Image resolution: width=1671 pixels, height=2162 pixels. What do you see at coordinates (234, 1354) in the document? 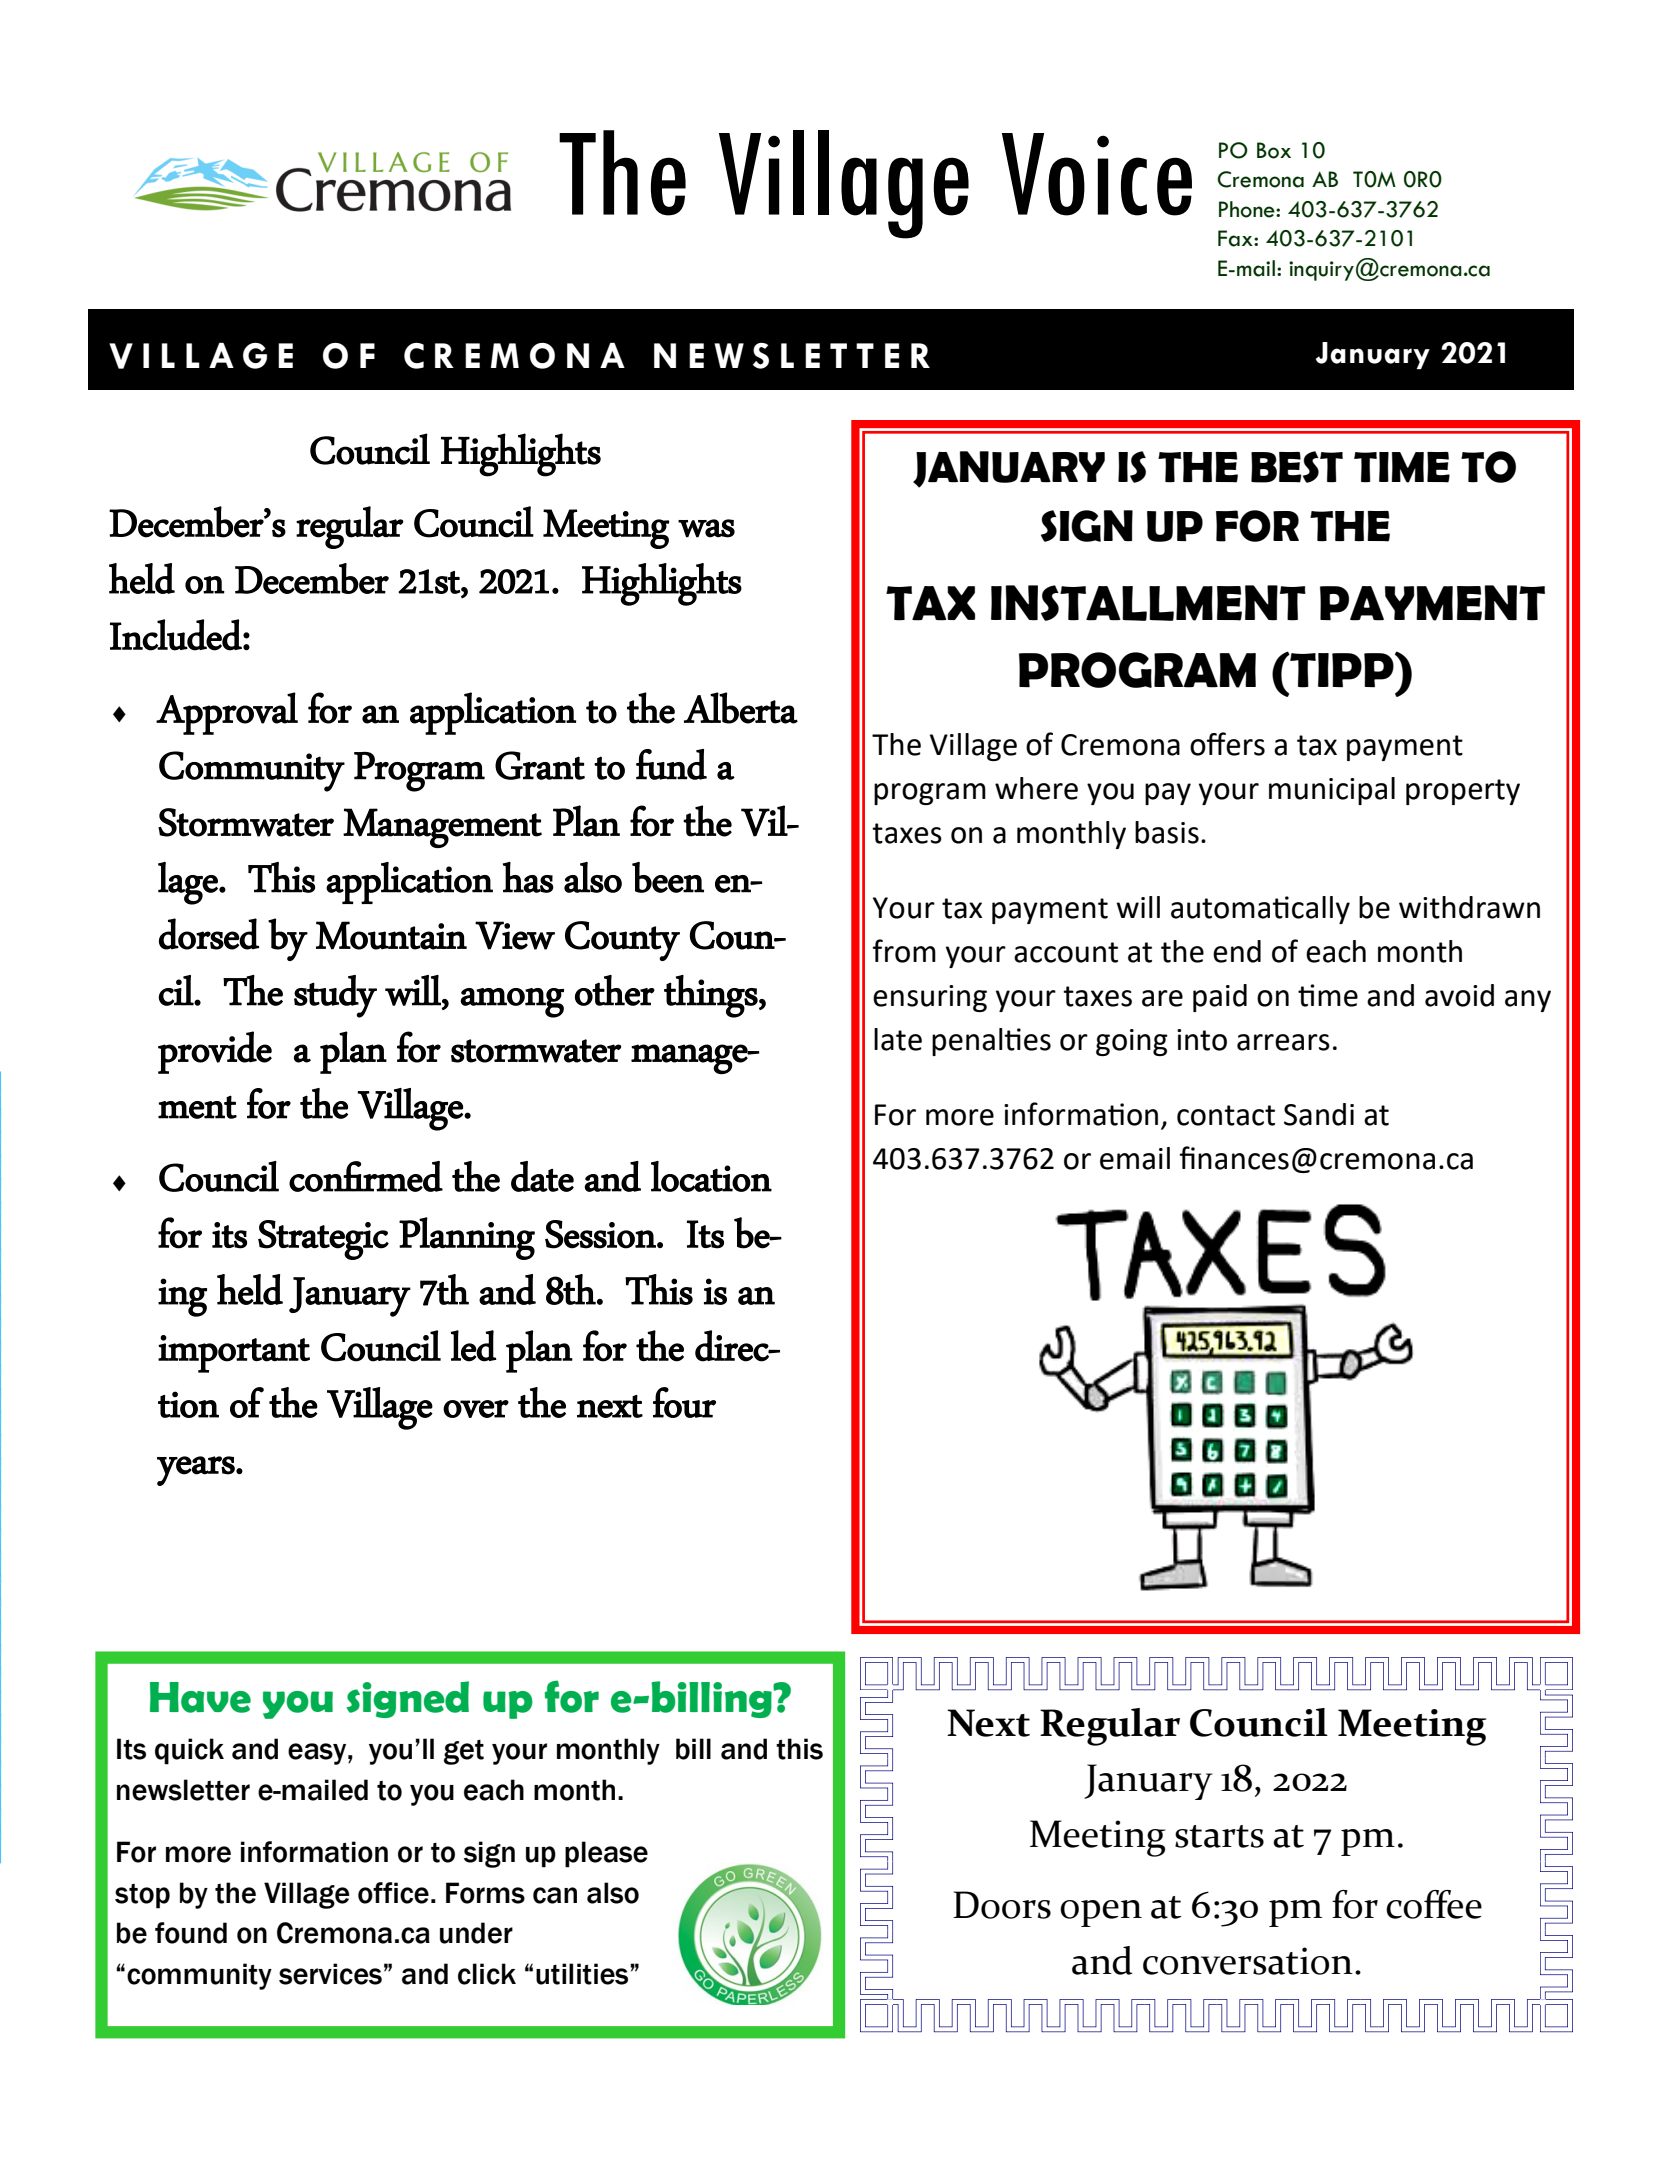
I see `important` at bounding box center [234, 1354].
